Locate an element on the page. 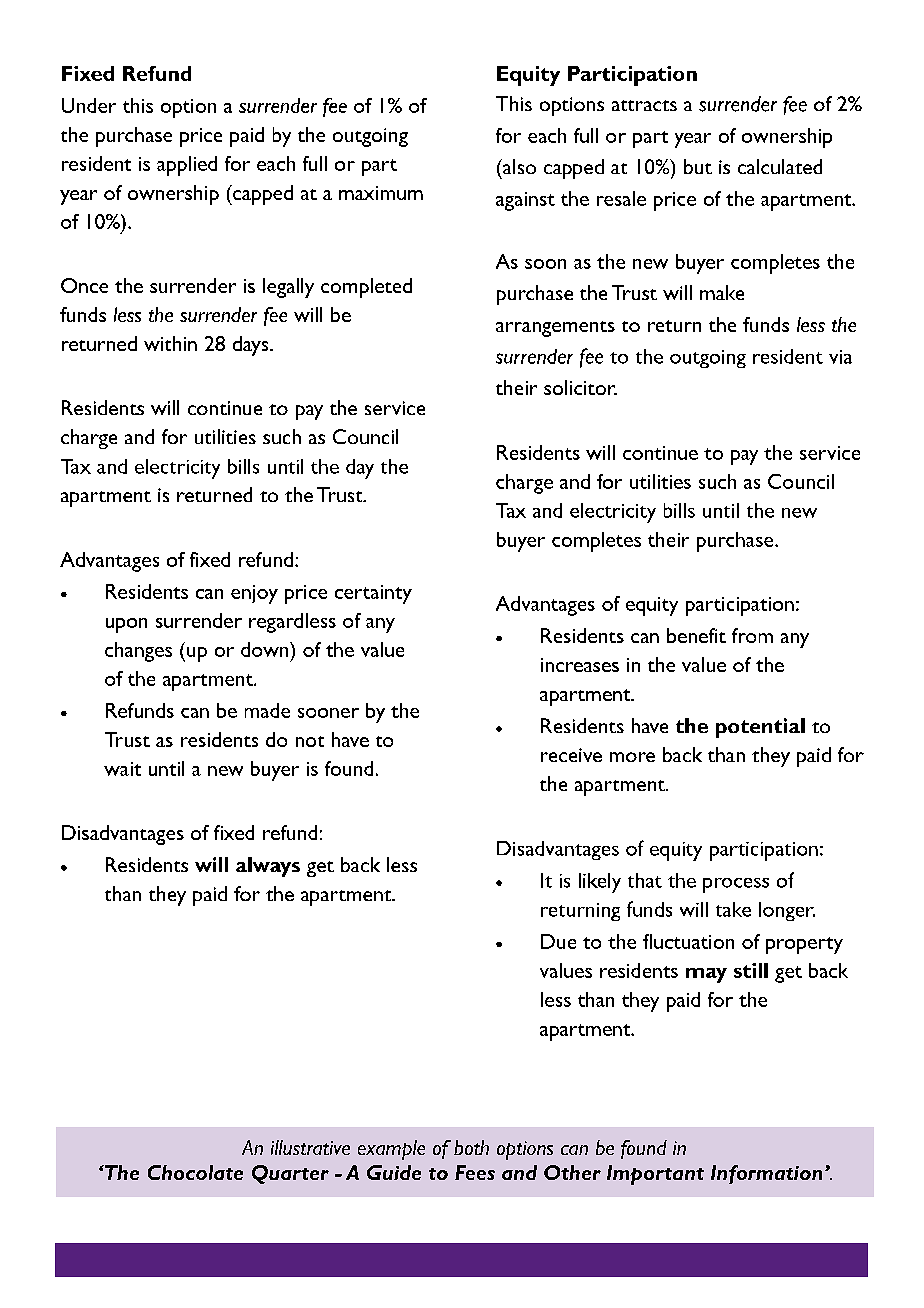 The height and width of the image is (1308, 924). enjoy is located at coordinates (254, 594).
